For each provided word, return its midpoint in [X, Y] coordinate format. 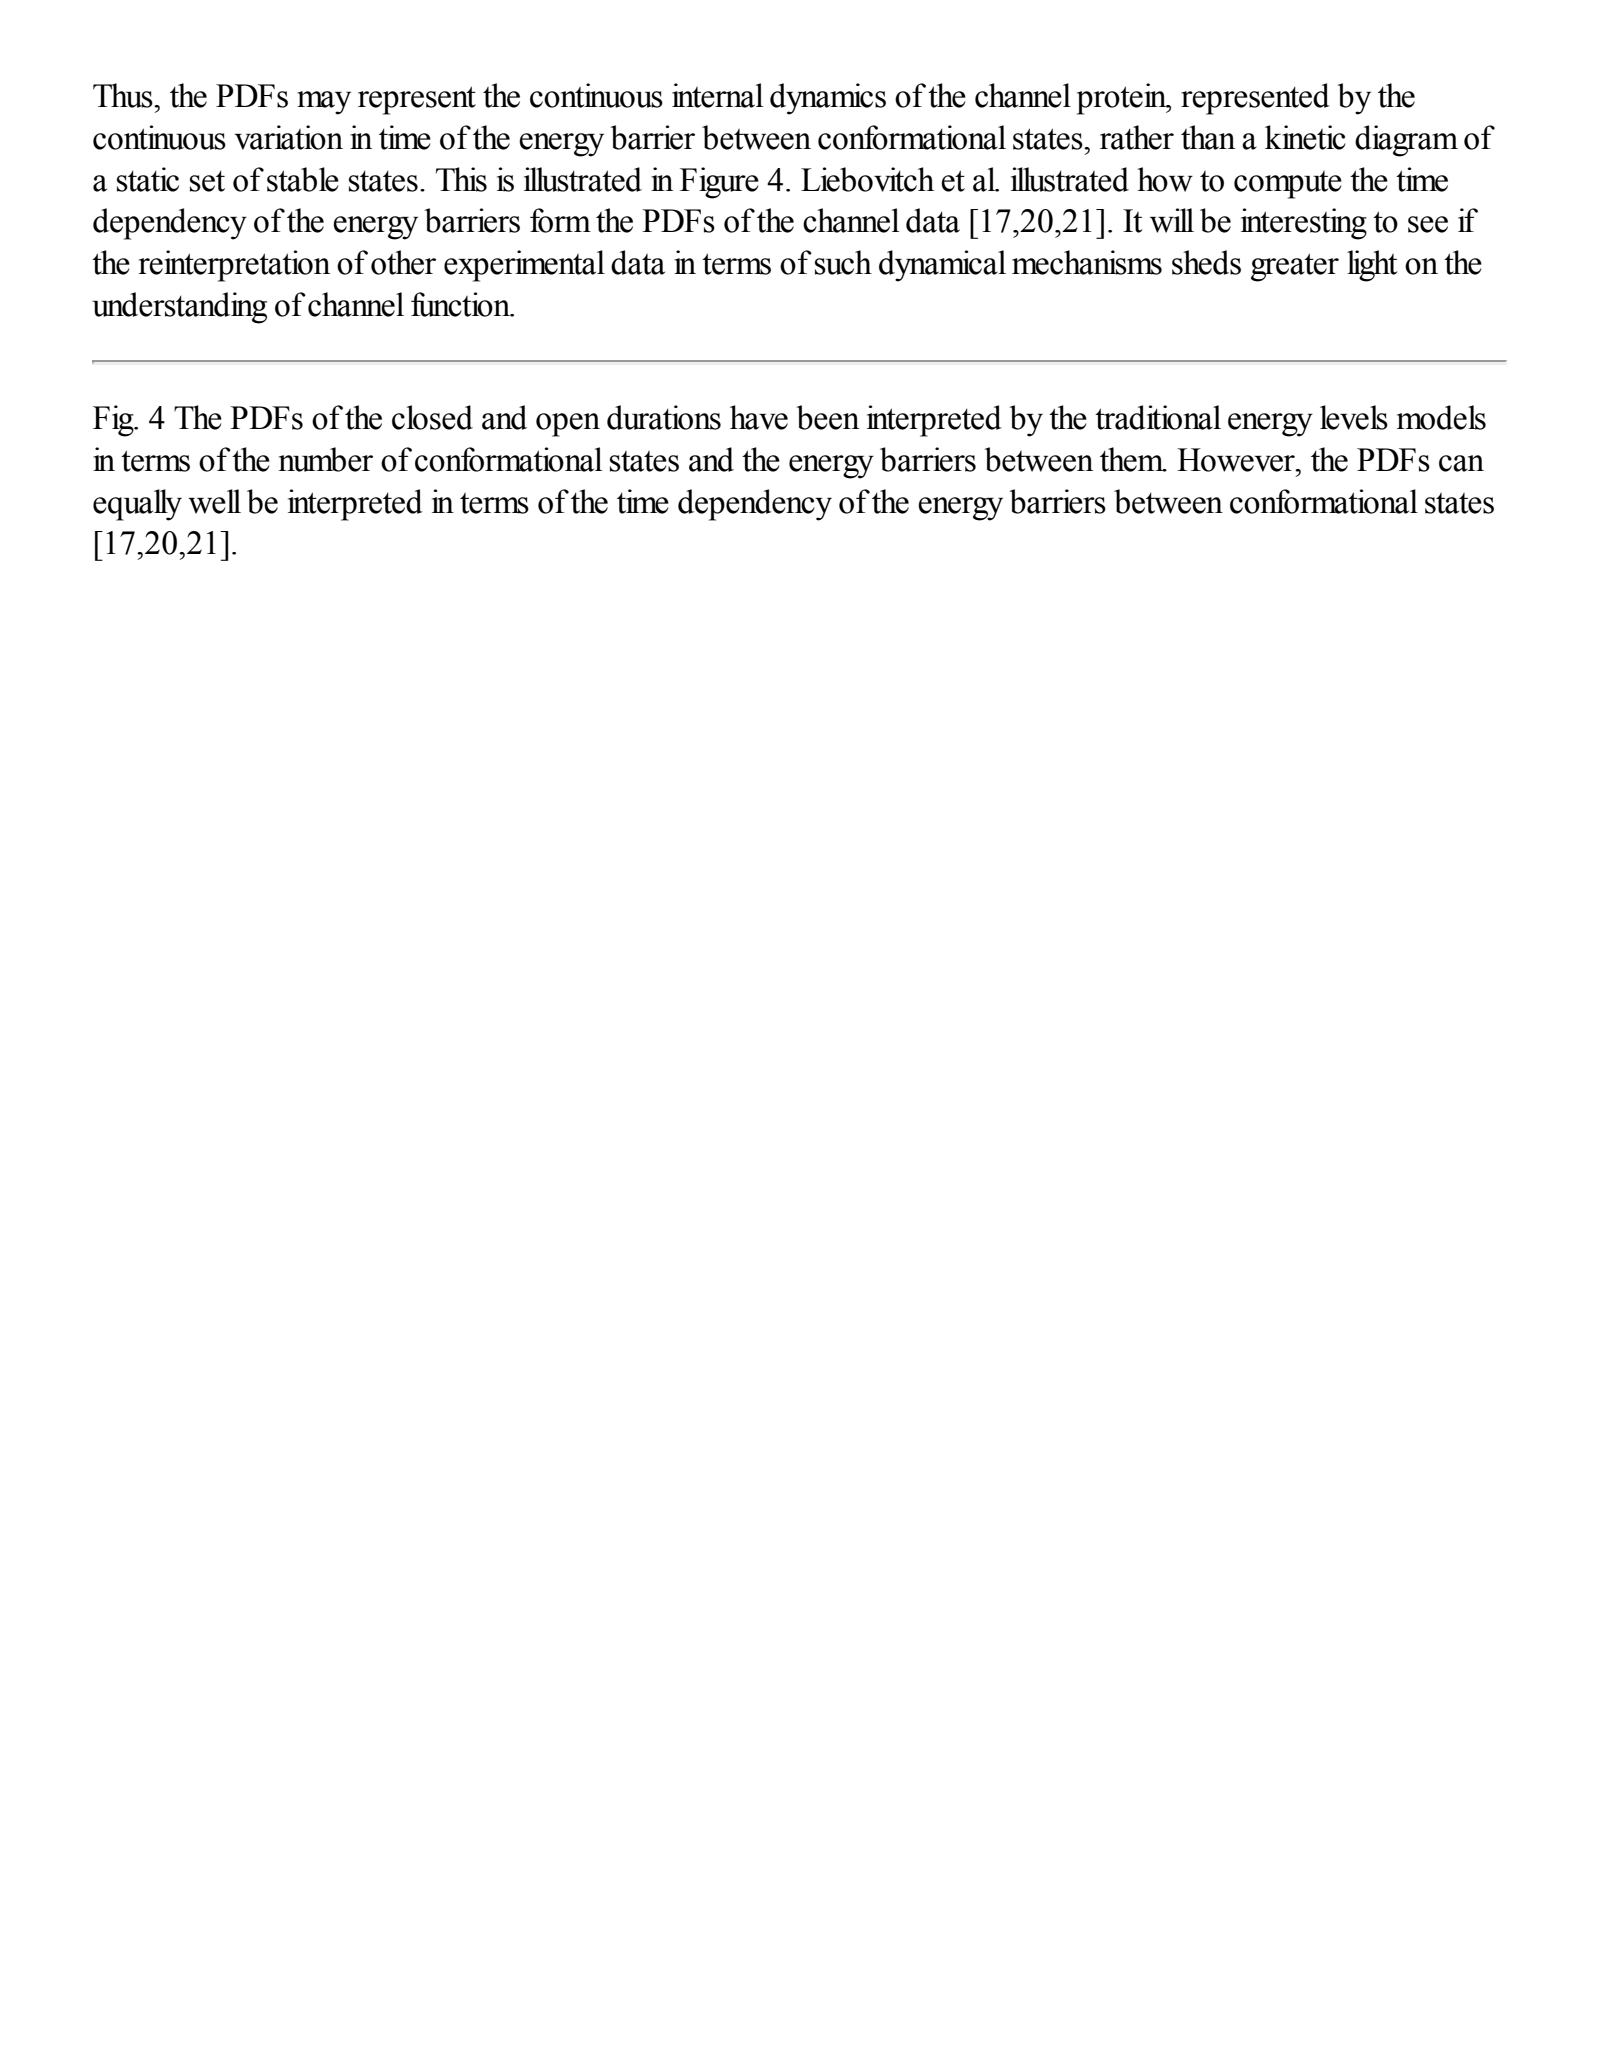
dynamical [942, 266]
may [324, 103]
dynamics [828, 99]
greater [1295, 267]
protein [1123, 99]
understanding [179, 308]
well [214, 501]
